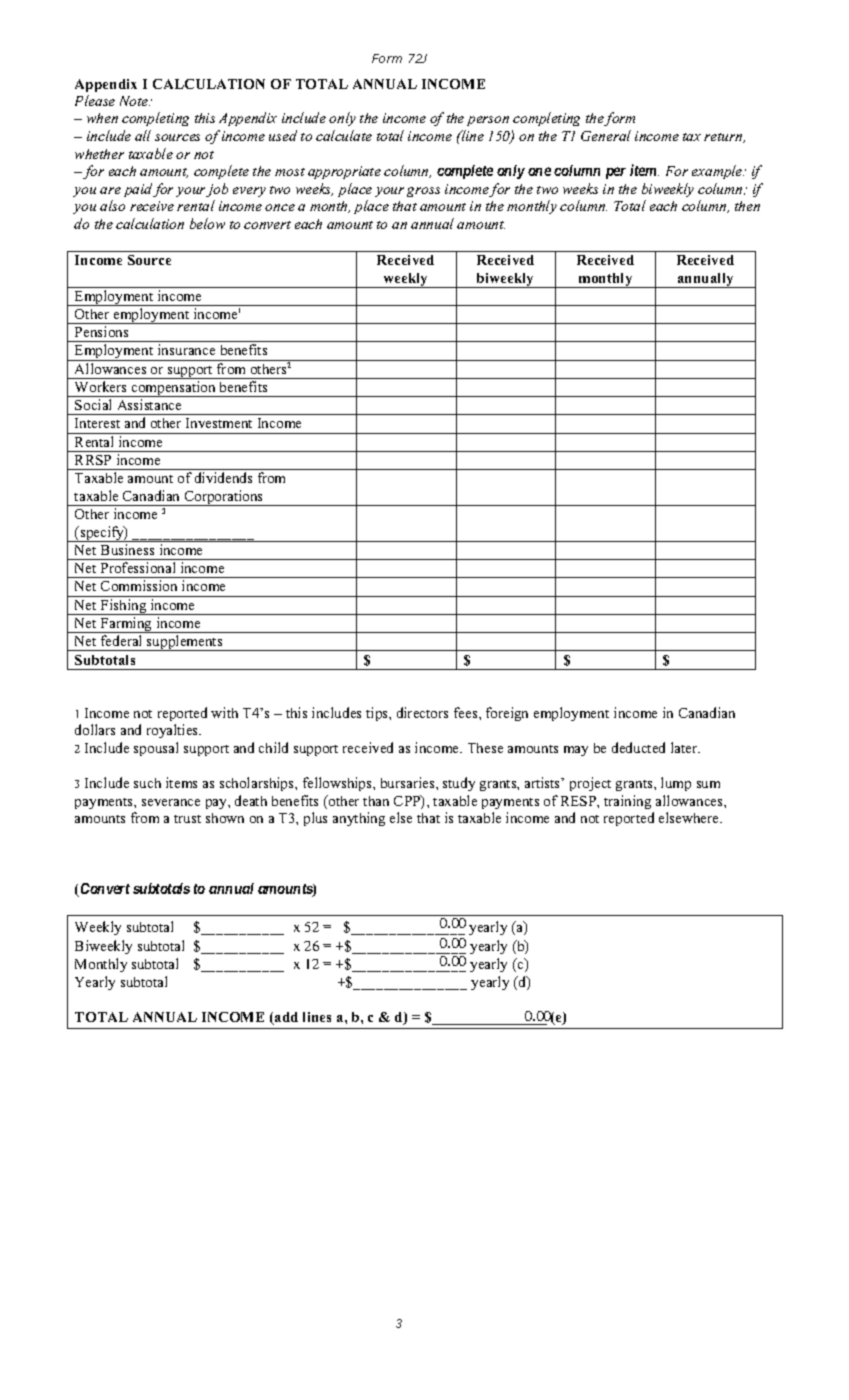  Describe the element at coordinates (135, 101) in the screenshot. I see `Note` at that location.
